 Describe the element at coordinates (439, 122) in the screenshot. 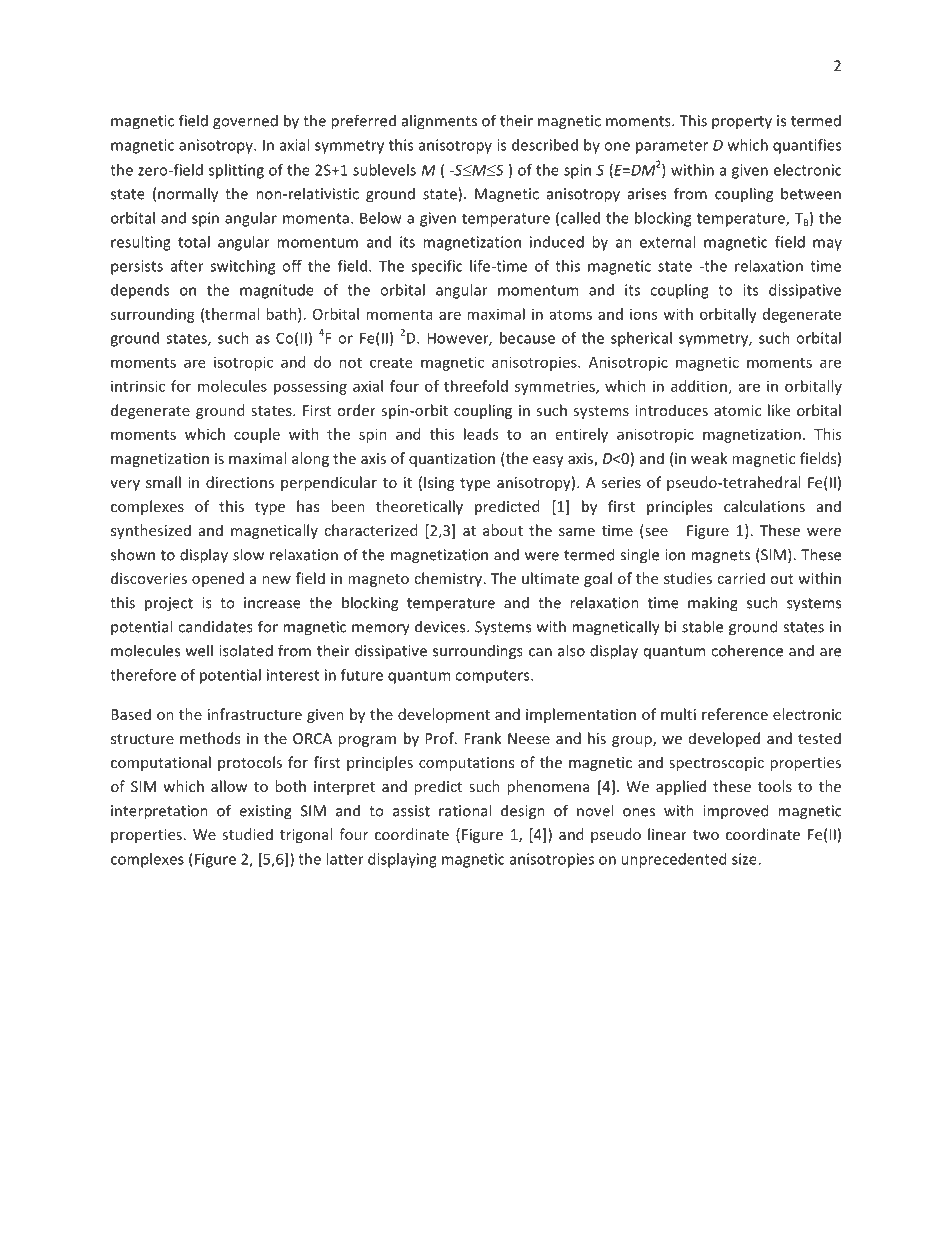

I see `alignments` at that location.
